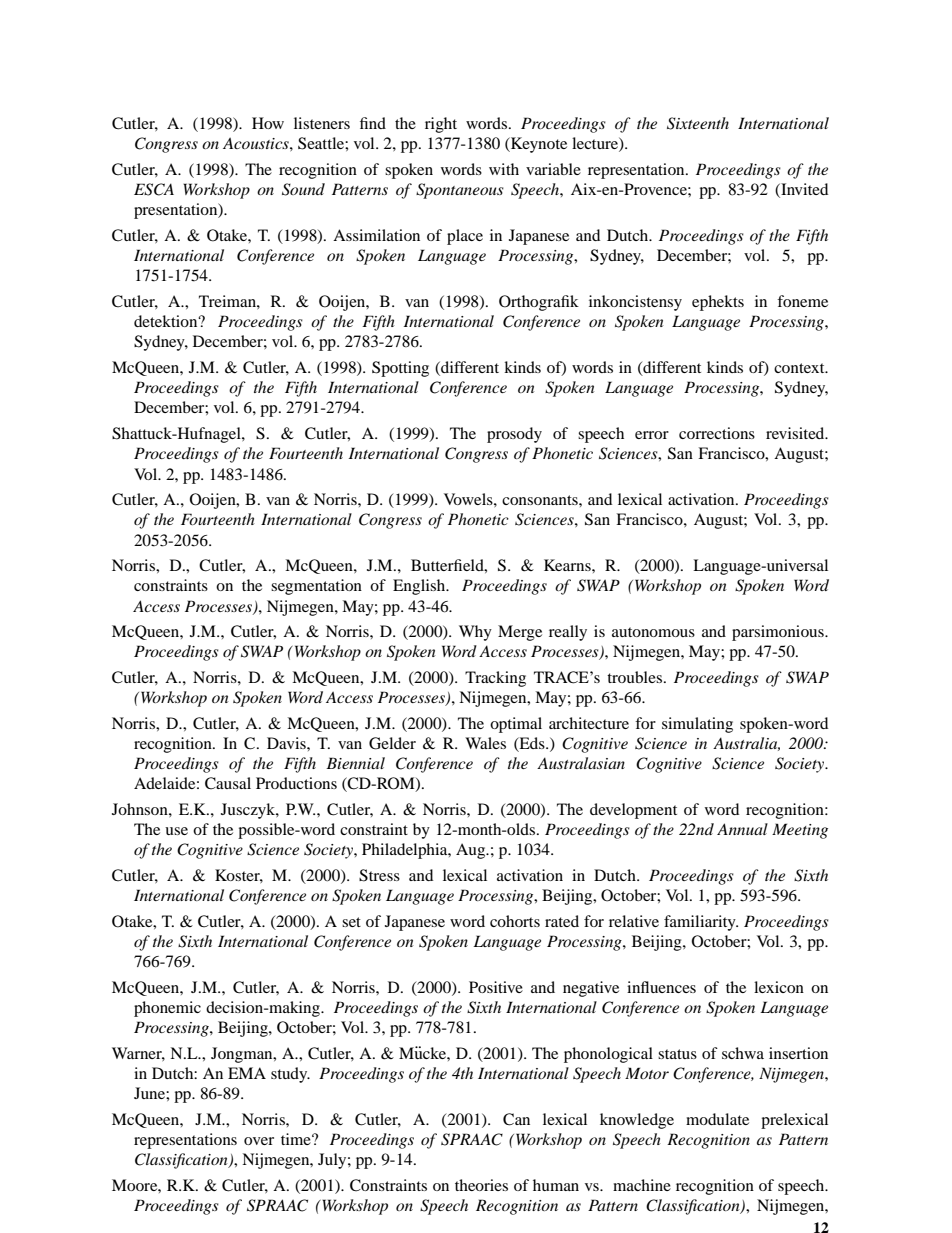  Describe the element at coordinates (698, 123) in the image. I see `Sixteenth` at that location.
